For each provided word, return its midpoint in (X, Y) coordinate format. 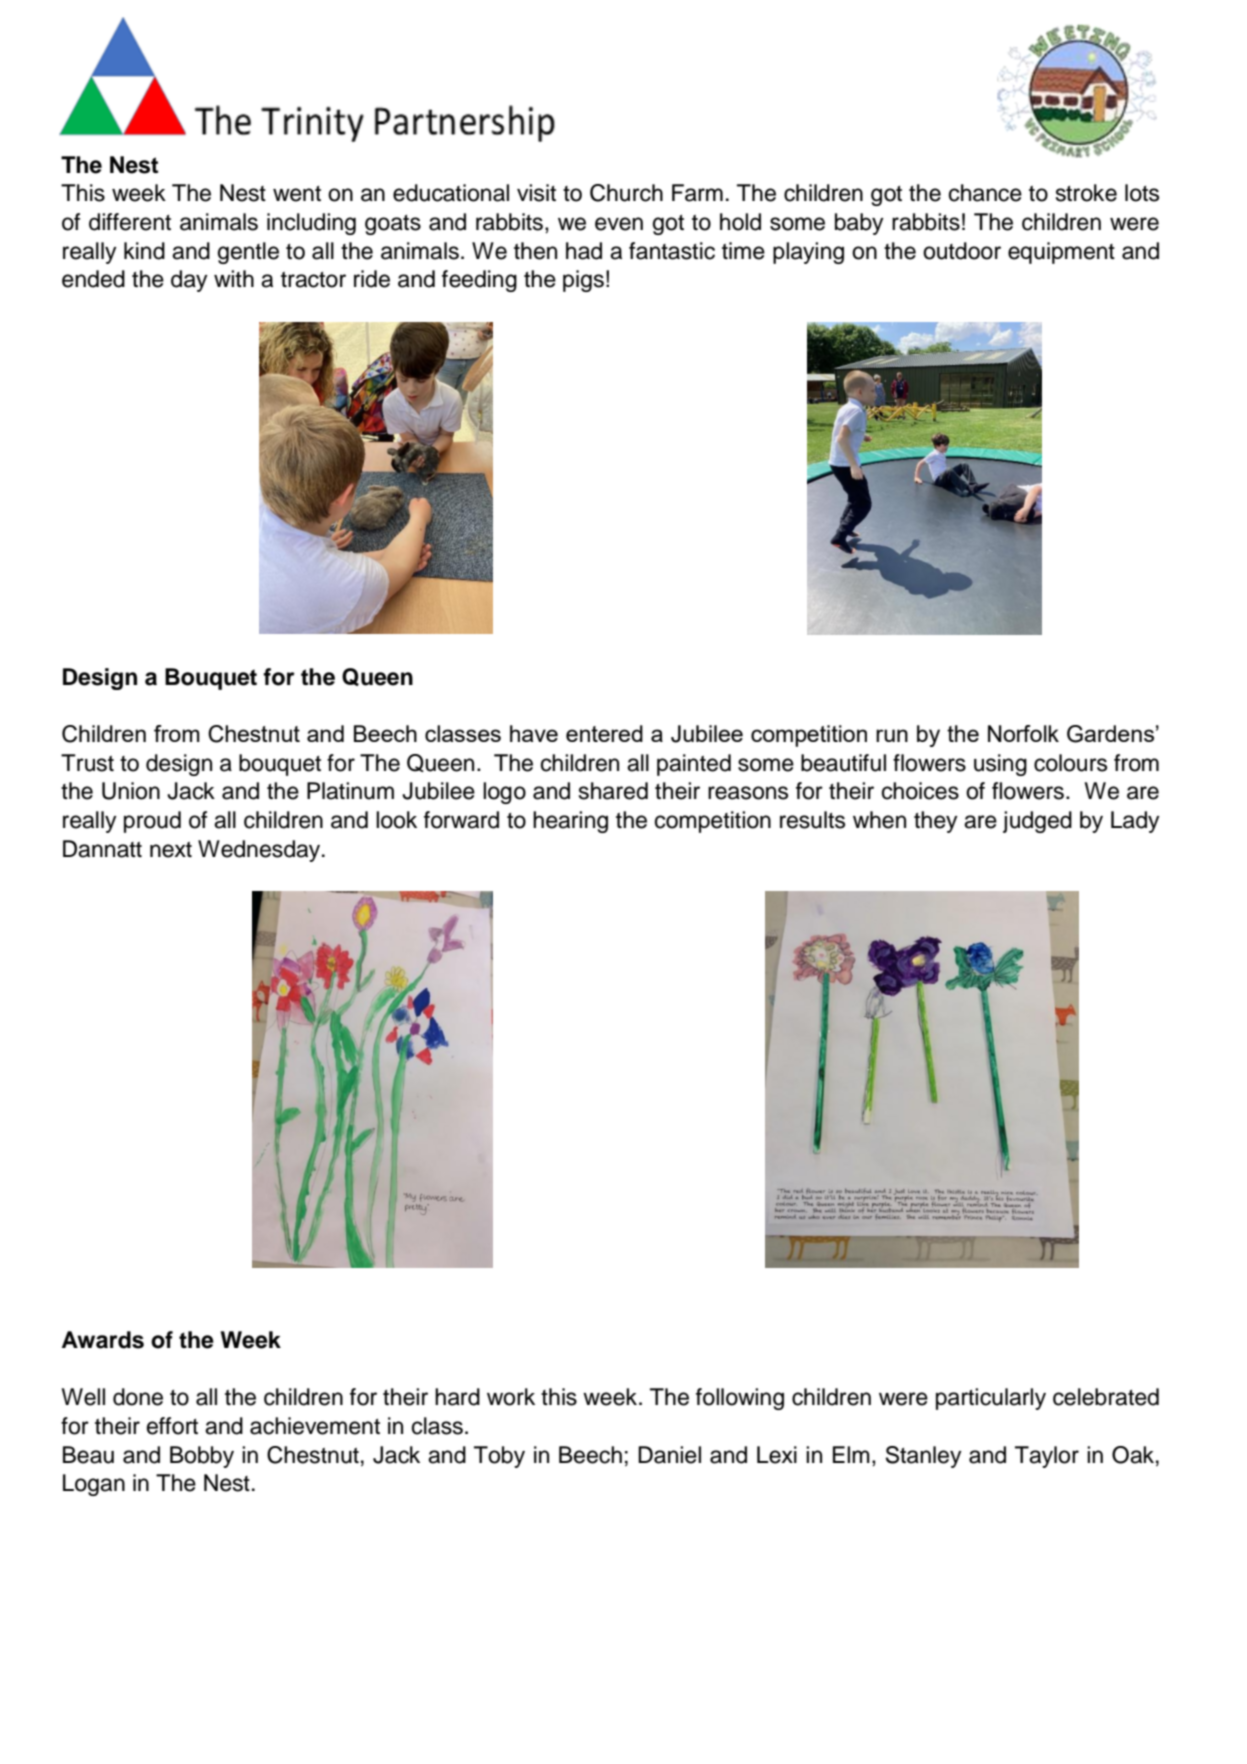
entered (604, 733)
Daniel (669, 1455)
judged (1037, 822)
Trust (87, 763)
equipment (1061, 253)
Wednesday (260, 851)
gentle (248, 253)
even (619, 224)
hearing (570, 822)
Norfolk (1023, 733)
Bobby (202, 1457)
